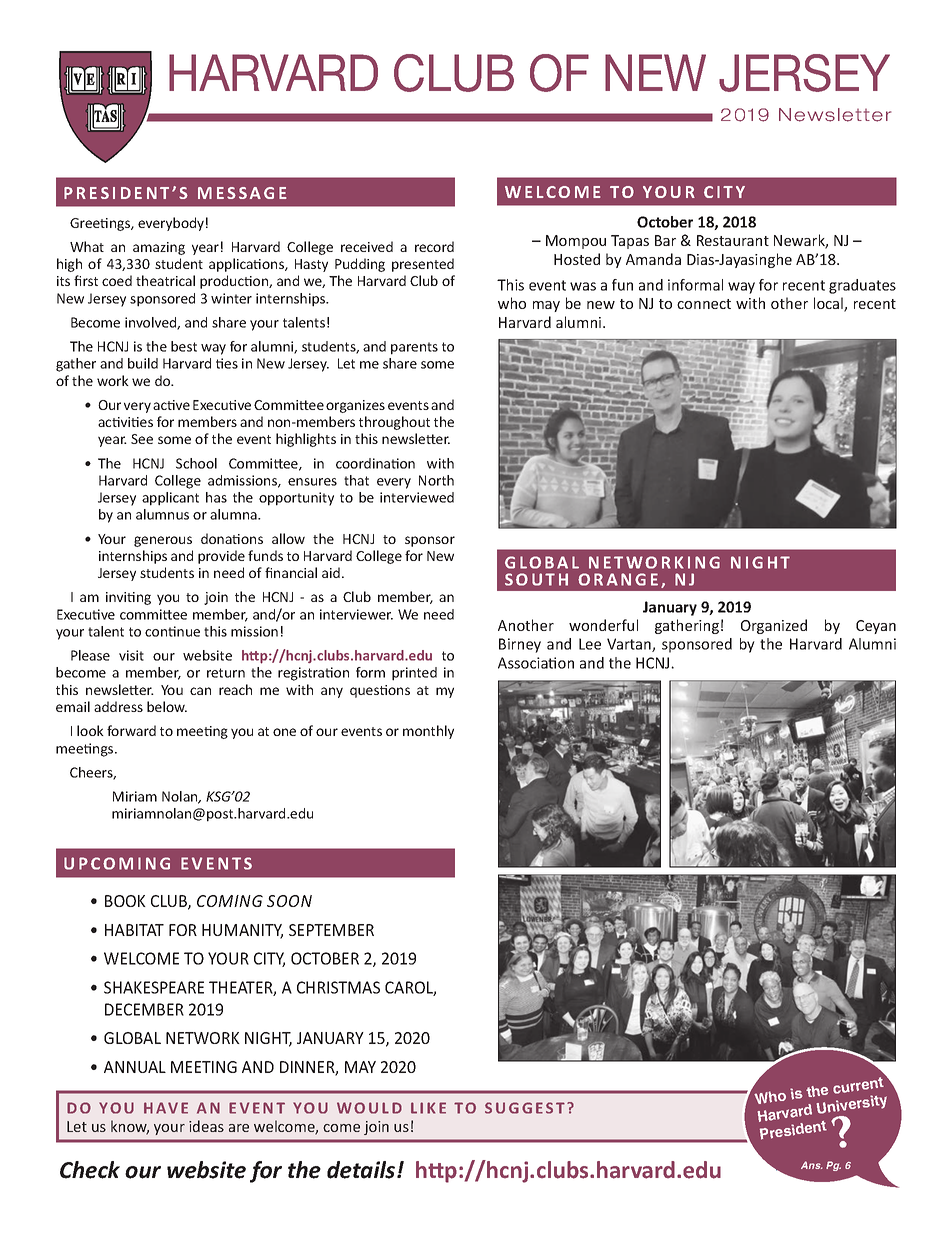 The height and width of the screenshot is (1233, 952). What do you see at coordinates (434, 246) in the screenshot?
I see `record` at bounding box center [434, 246].
